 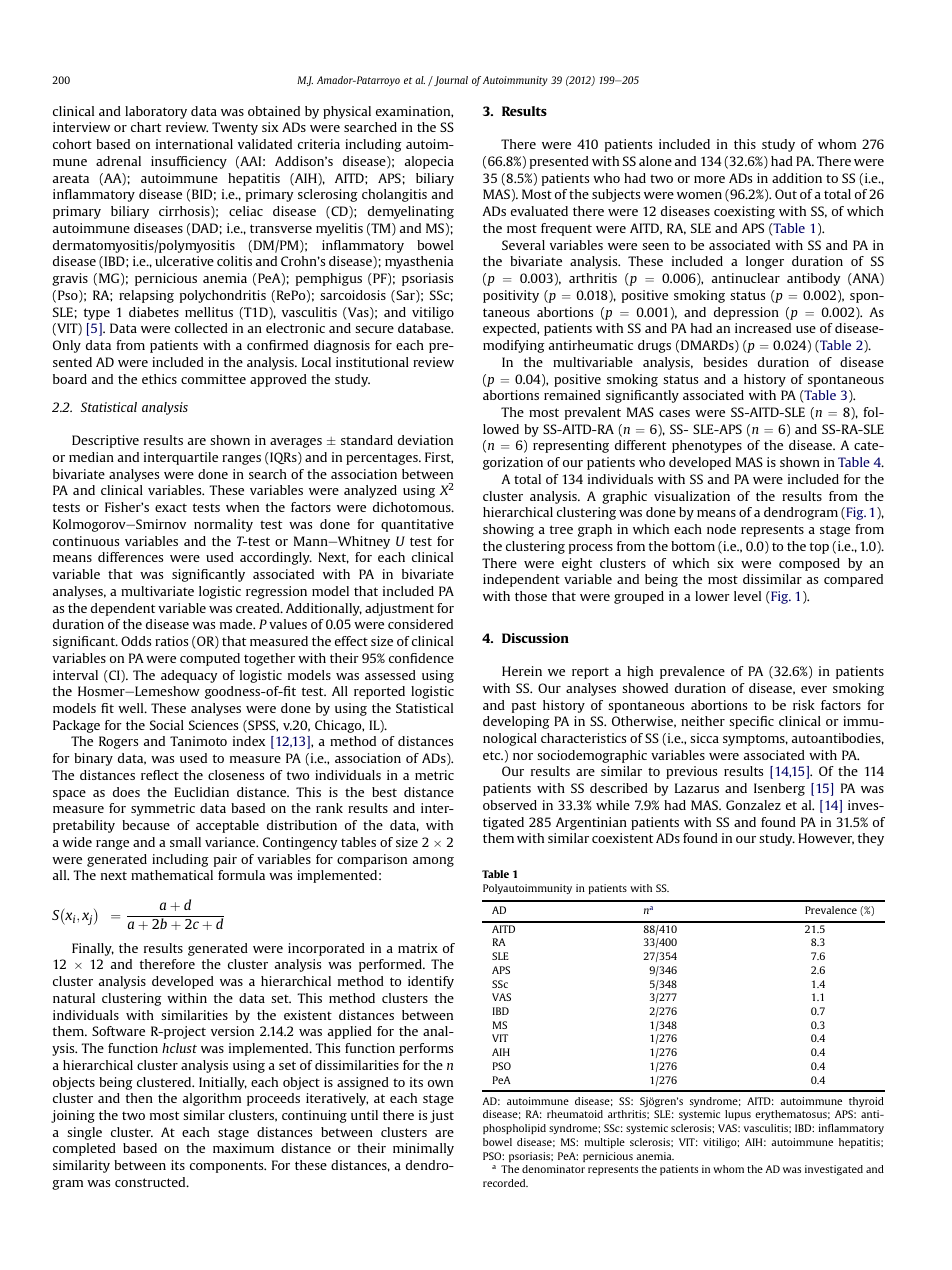 I want to click on Descriptive, so click(x=105, y=441).
